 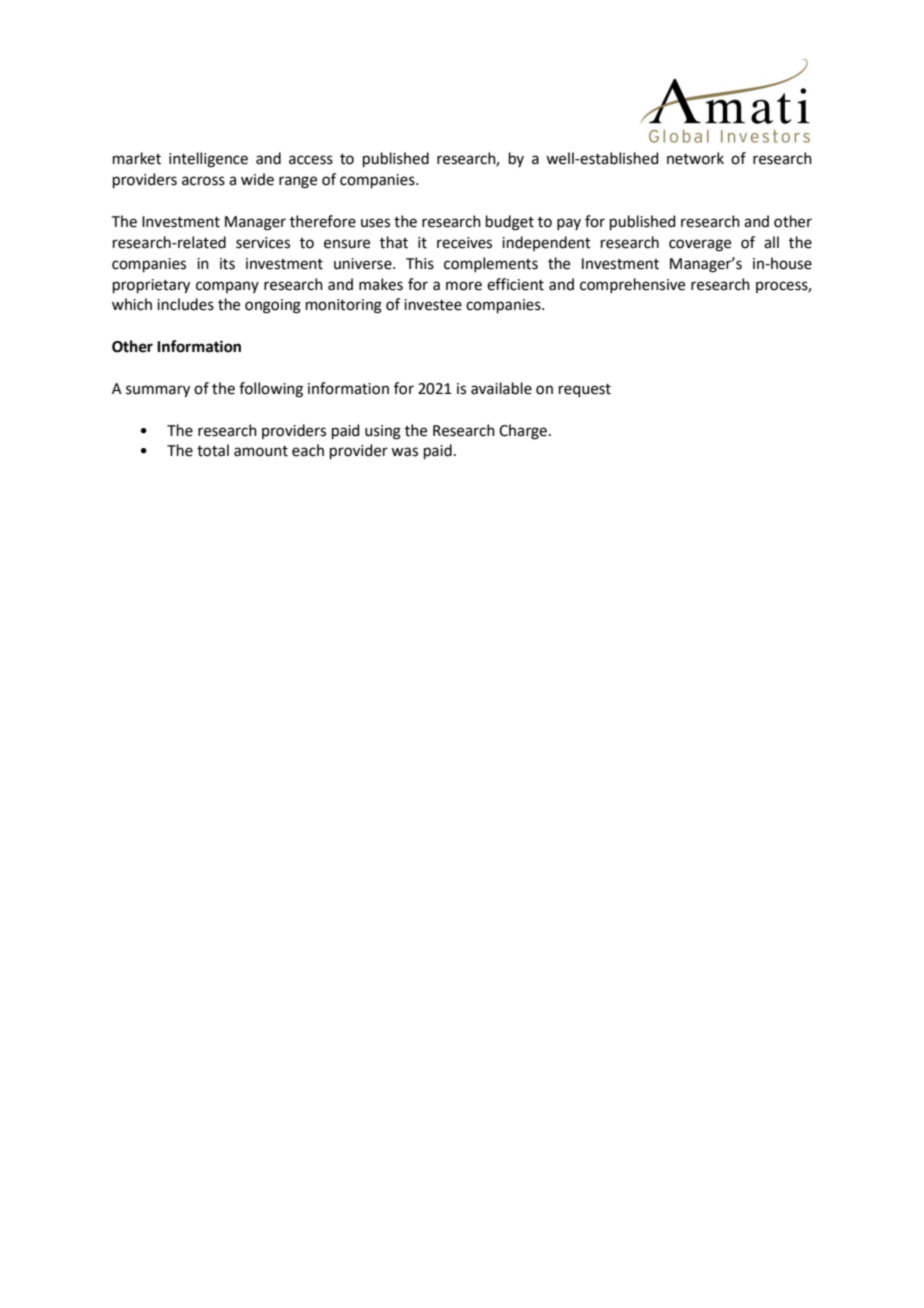 What do you see at coordinates (158, 391) in the screenshot?
I see `summary` at bounding box center [158, 391].
